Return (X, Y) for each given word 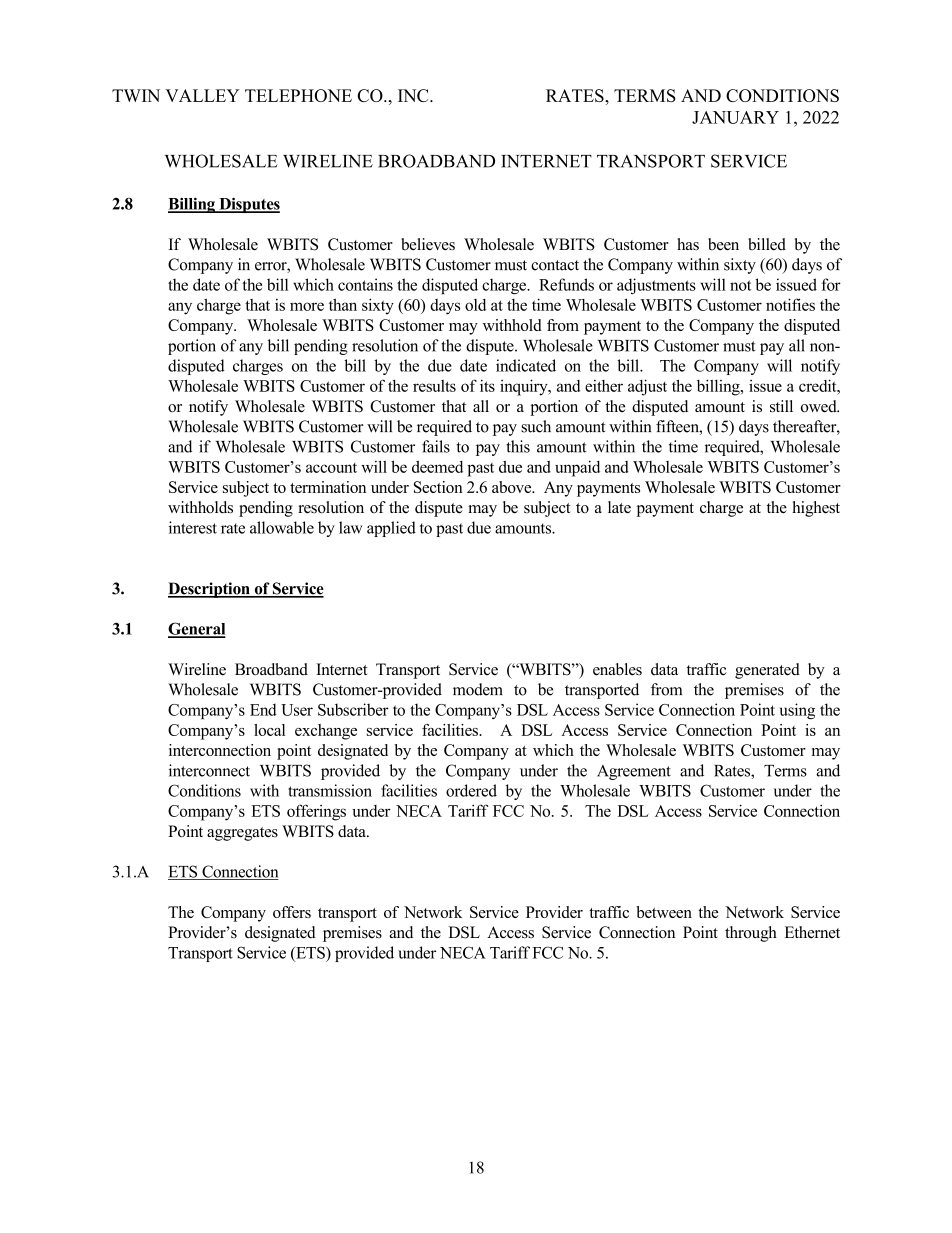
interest (193, 527)
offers (292, 912)
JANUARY (735, 117)
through (751, 934)
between (664, 912)
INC (414, 95)
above (513, 487)
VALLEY (202, 95)
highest (816, 509)
